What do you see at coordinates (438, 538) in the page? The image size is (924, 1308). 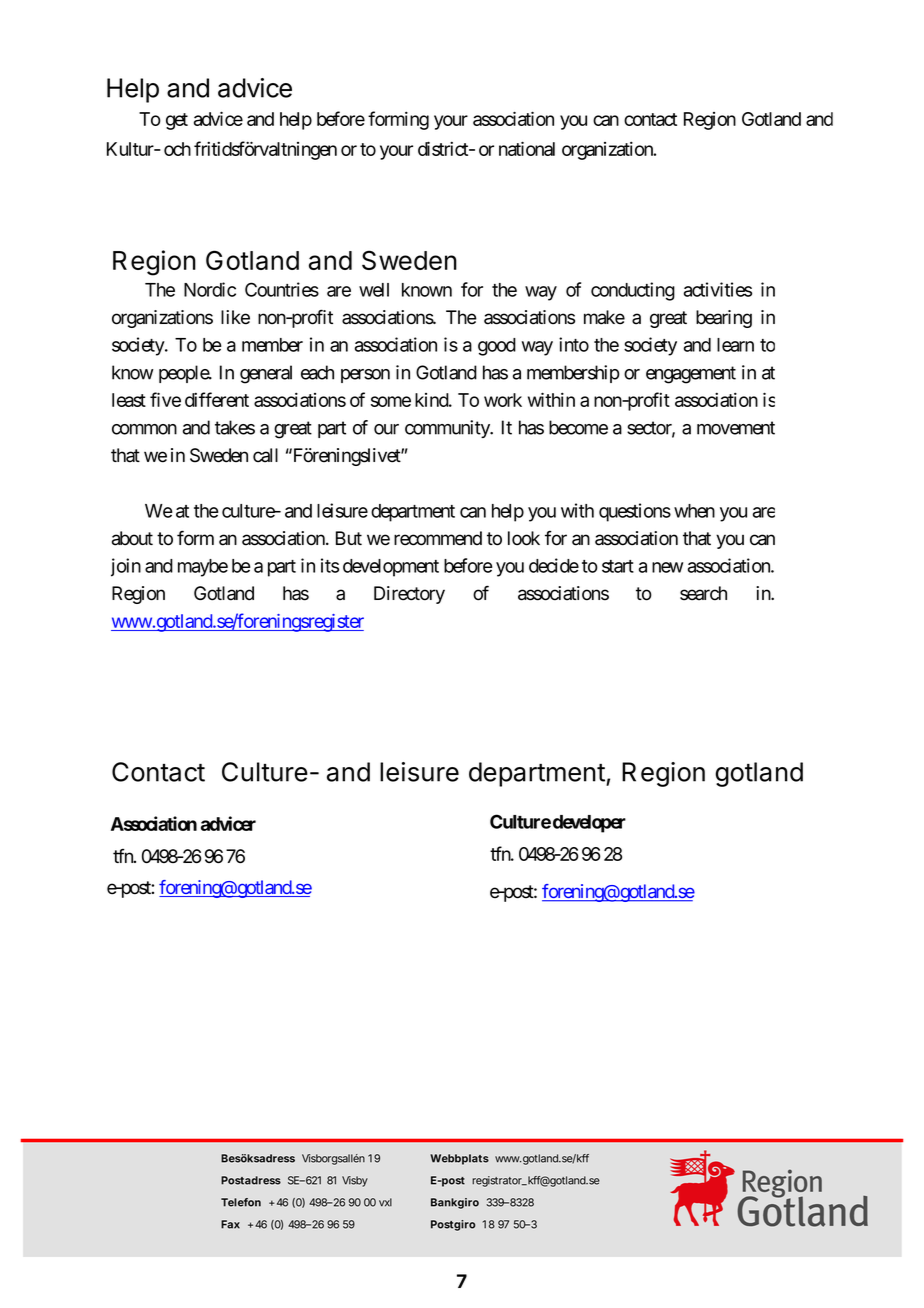 I see `recommend` at bounding box center [438, 538].
